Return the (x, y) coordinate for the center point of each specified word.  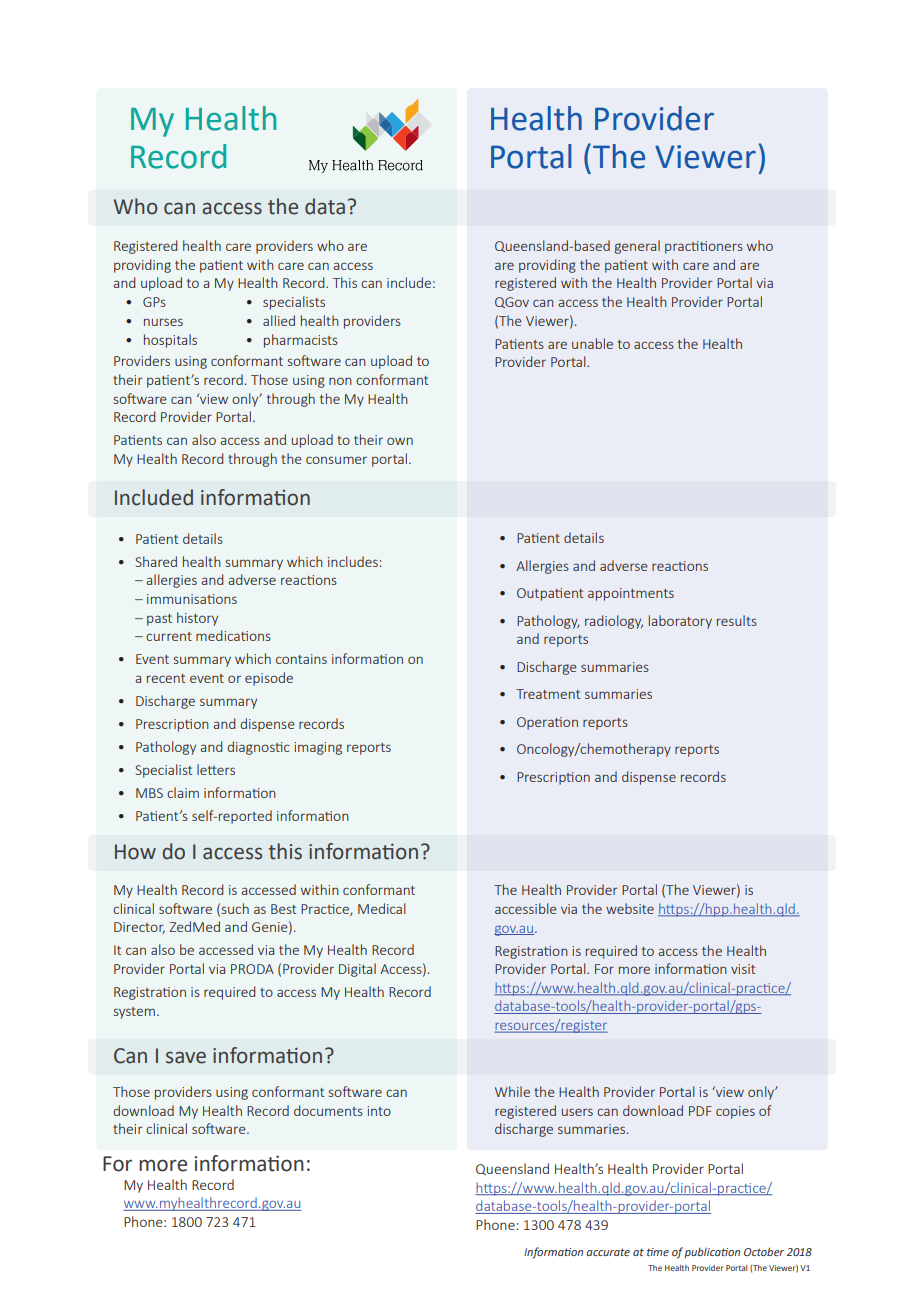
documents (328, 1110)
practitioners (704, 247)
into (379, 1111)
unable (592, 343)
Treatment (548, 694)
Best (283, 909)
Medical (382, 908)
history (197, 619)
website (630, 908)
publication (712, 1253)
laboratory (680, 622)
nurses (163, 322)
